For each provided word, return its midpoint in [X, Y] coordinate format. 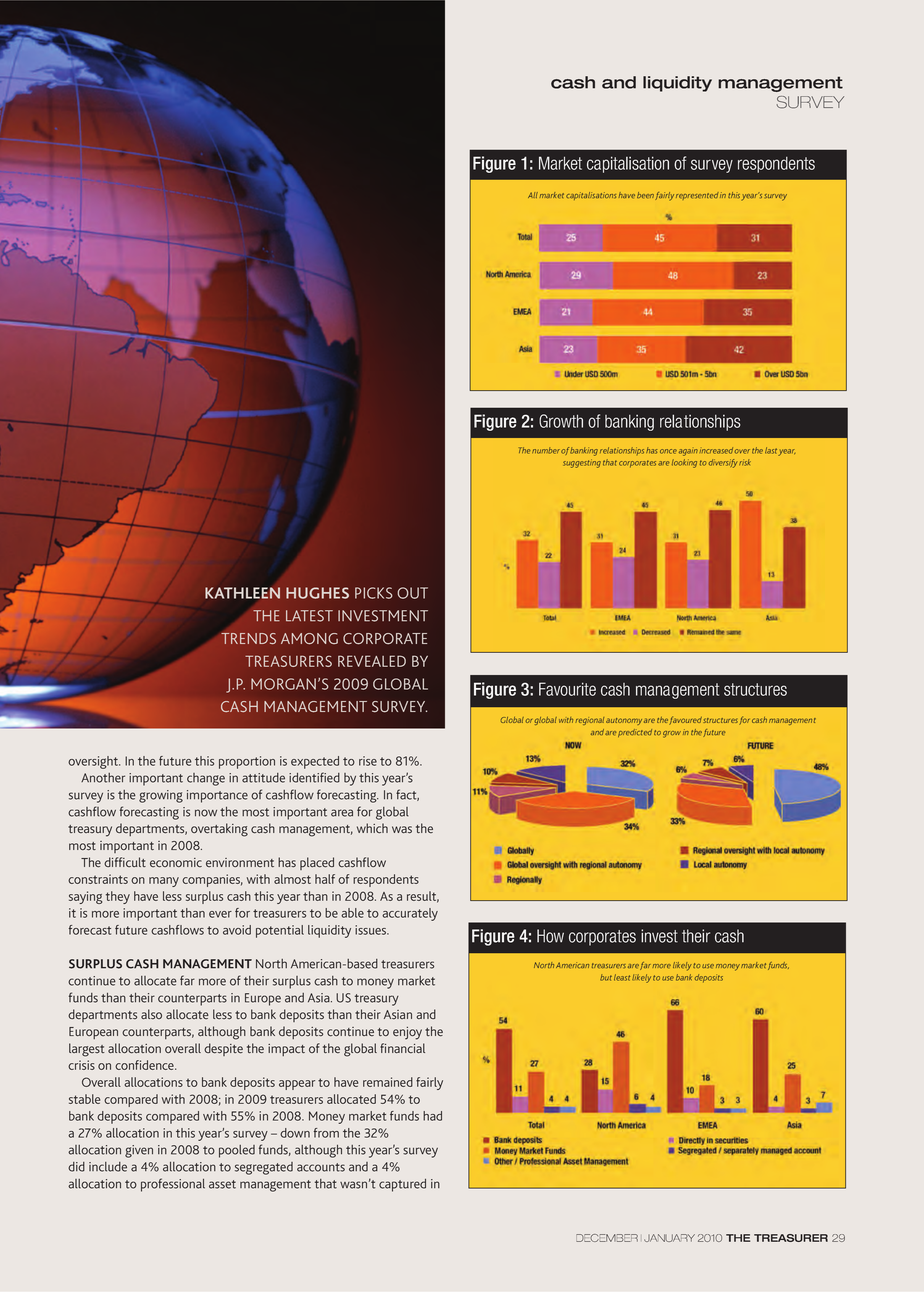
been [645, 195]
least [622, 977]
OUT [412, 593]
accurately [410, 914]
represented [697, 196]
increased [717, 450]
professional [173, 1185]
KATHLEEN [242, 593]
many [164, 882]
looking [684, 463]
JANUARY [669, 1238]
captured [402, 1185]
